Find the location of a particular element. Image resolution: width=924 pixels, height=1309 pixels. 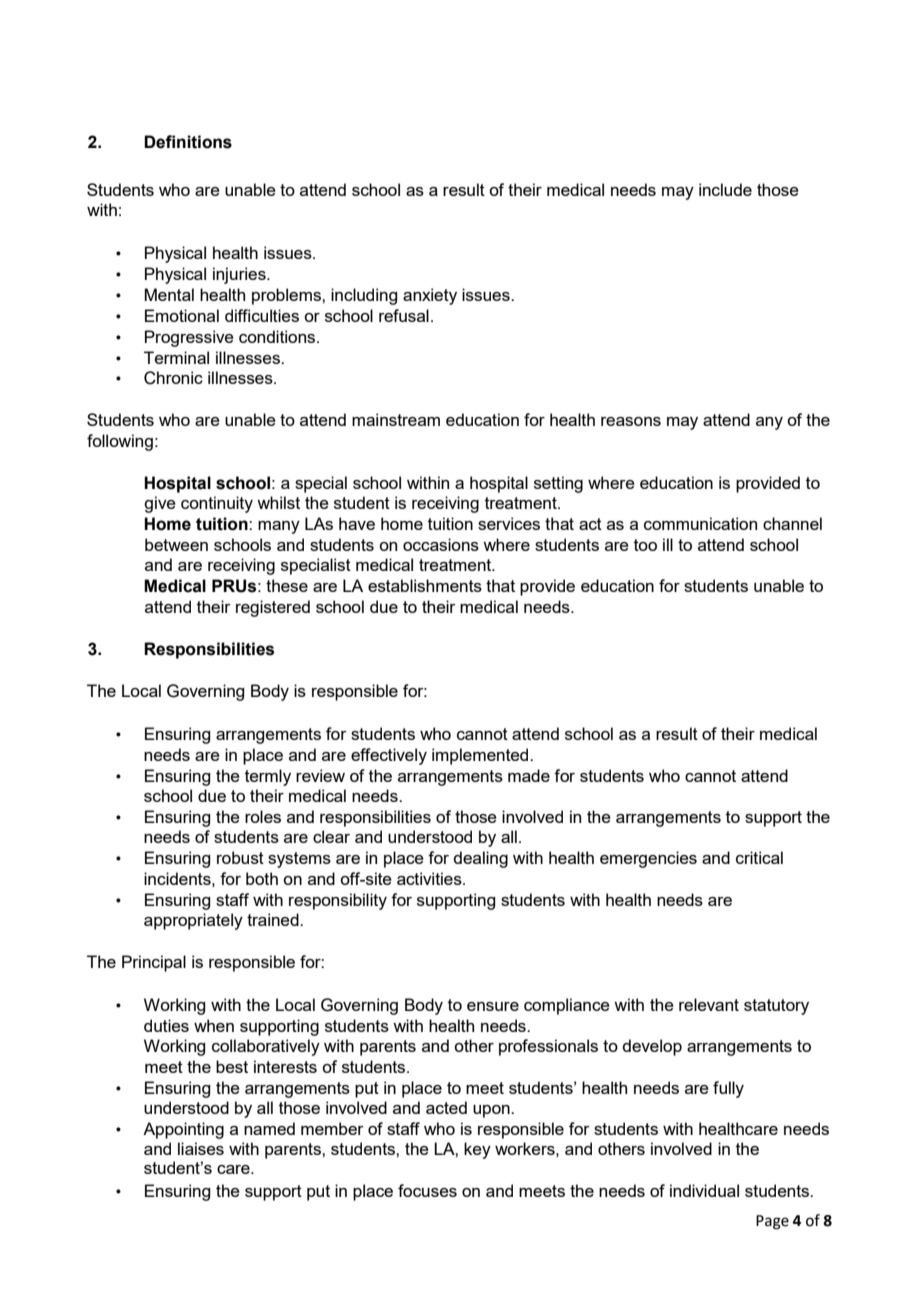

relevant is located at coordinates (709, 1004).
